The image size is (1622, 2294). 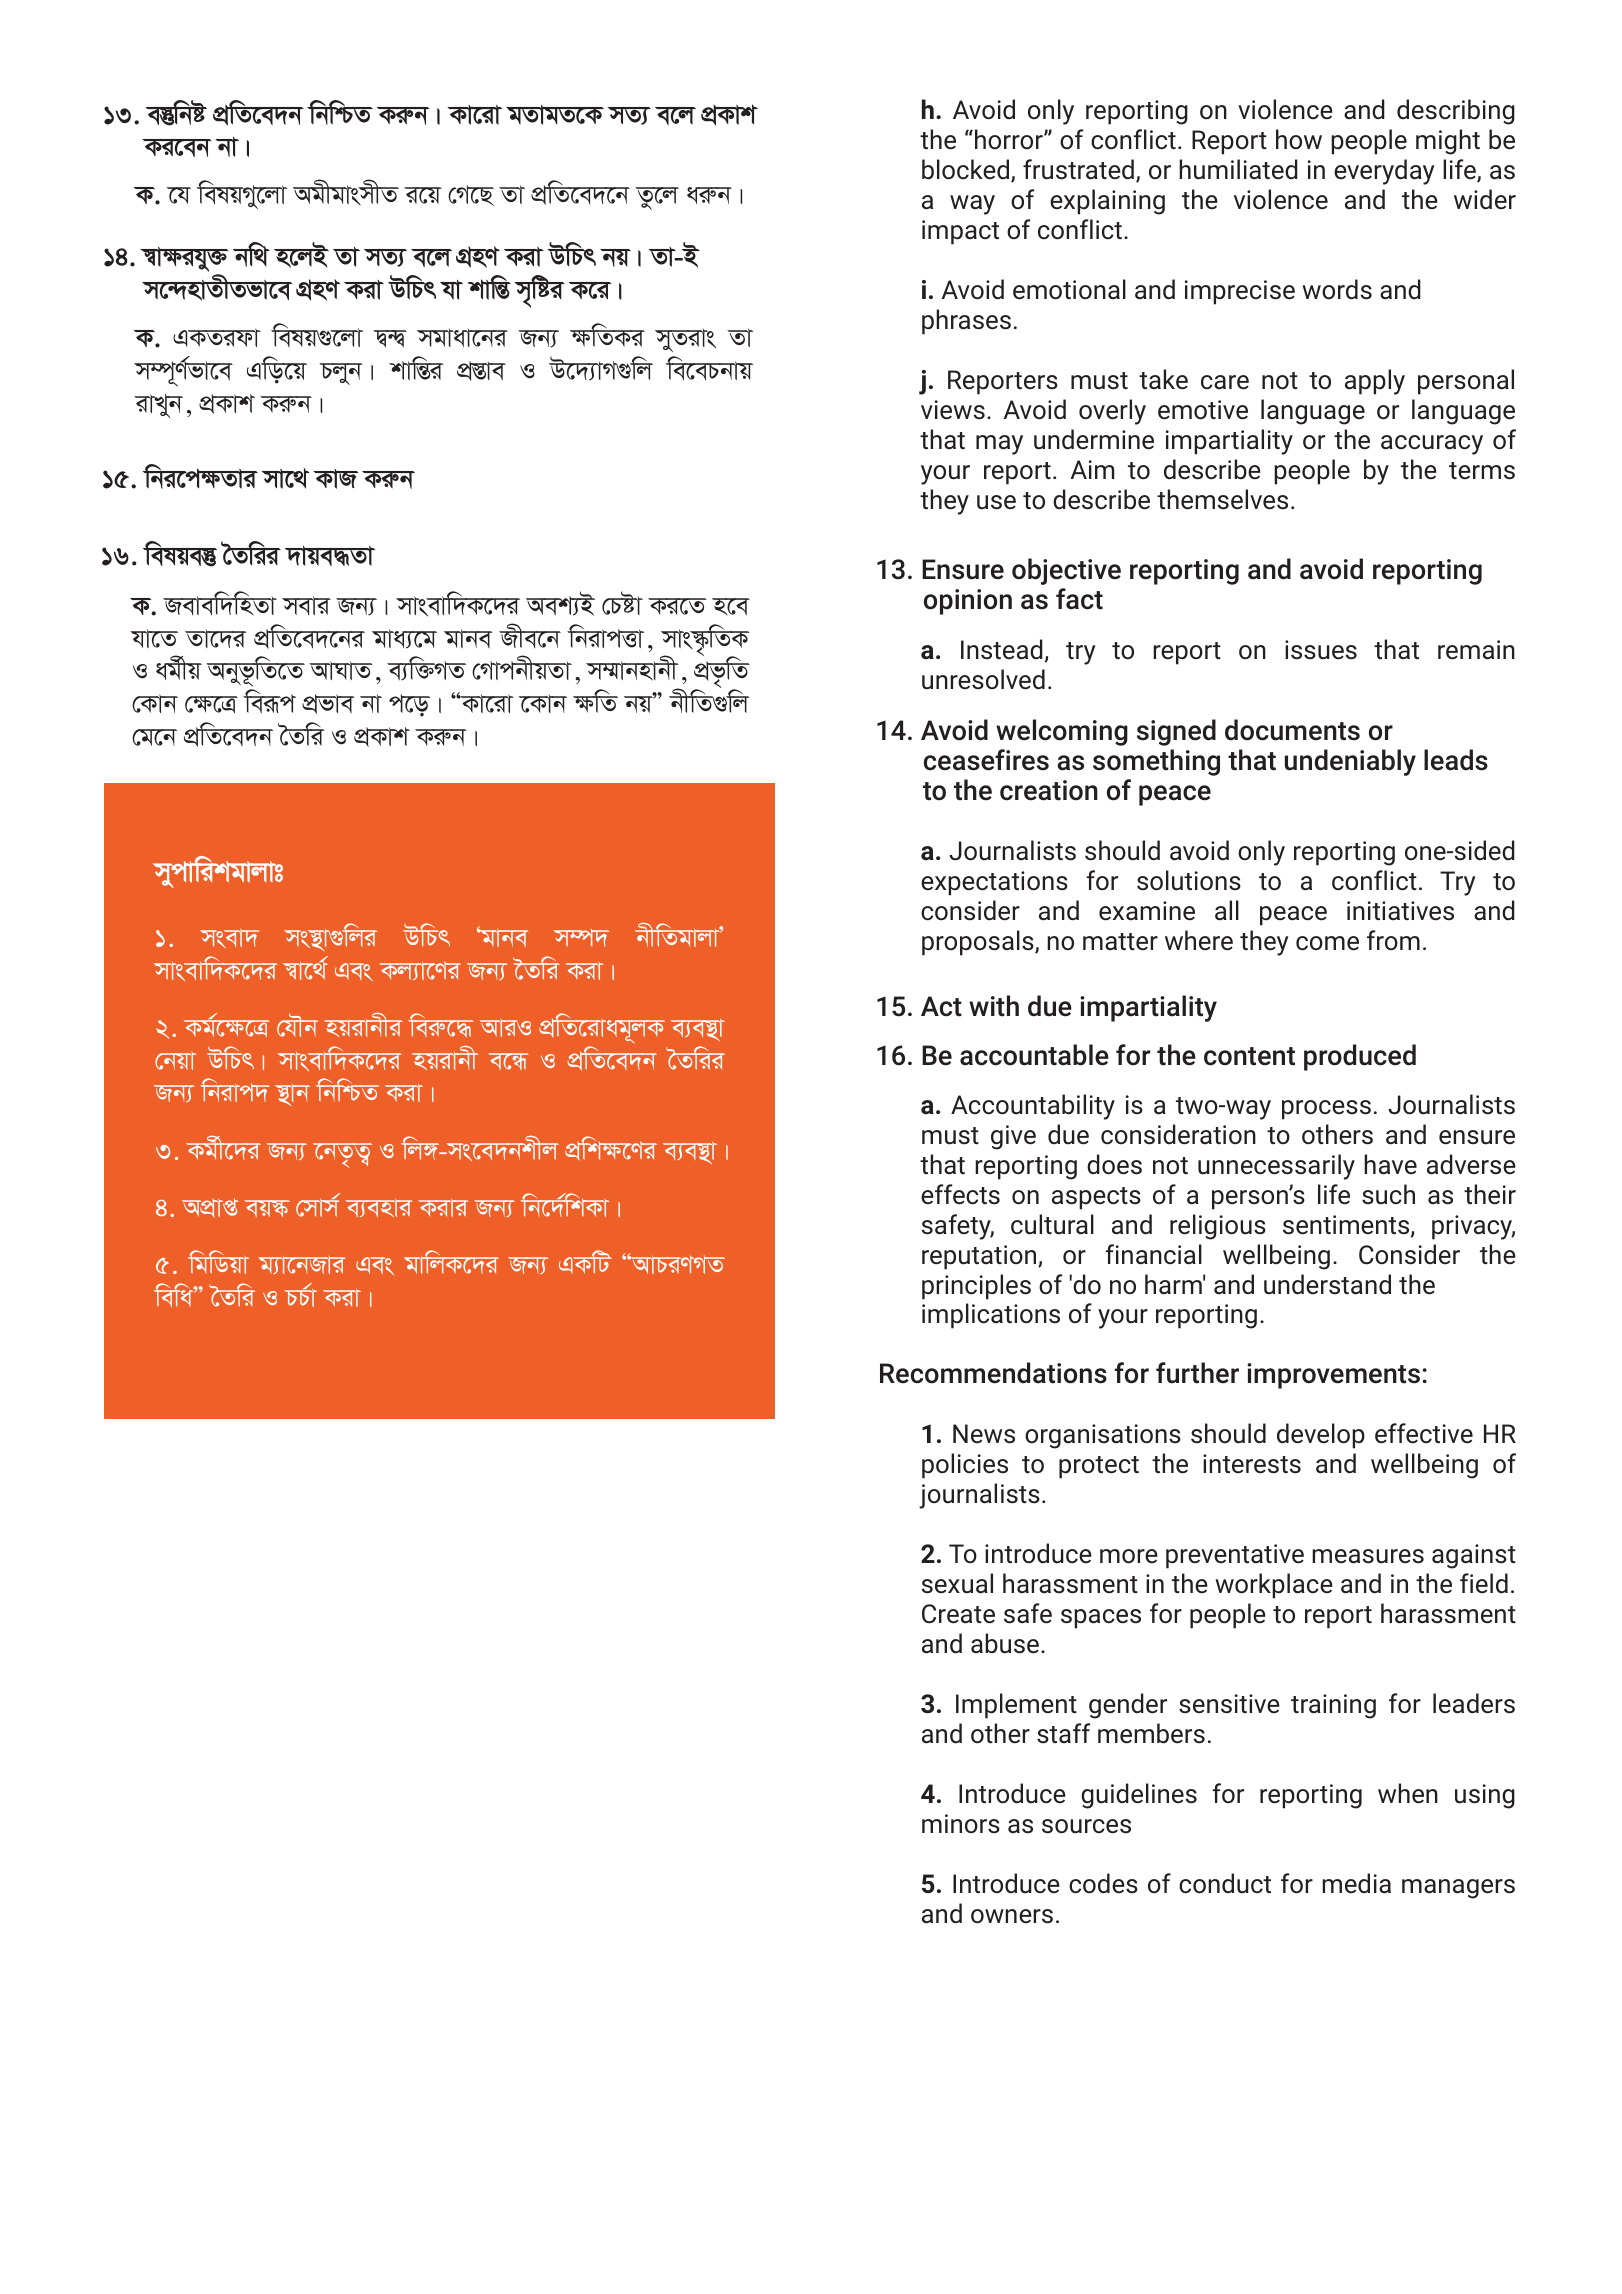 I want to click on might, so click(x=1448, y=142).
